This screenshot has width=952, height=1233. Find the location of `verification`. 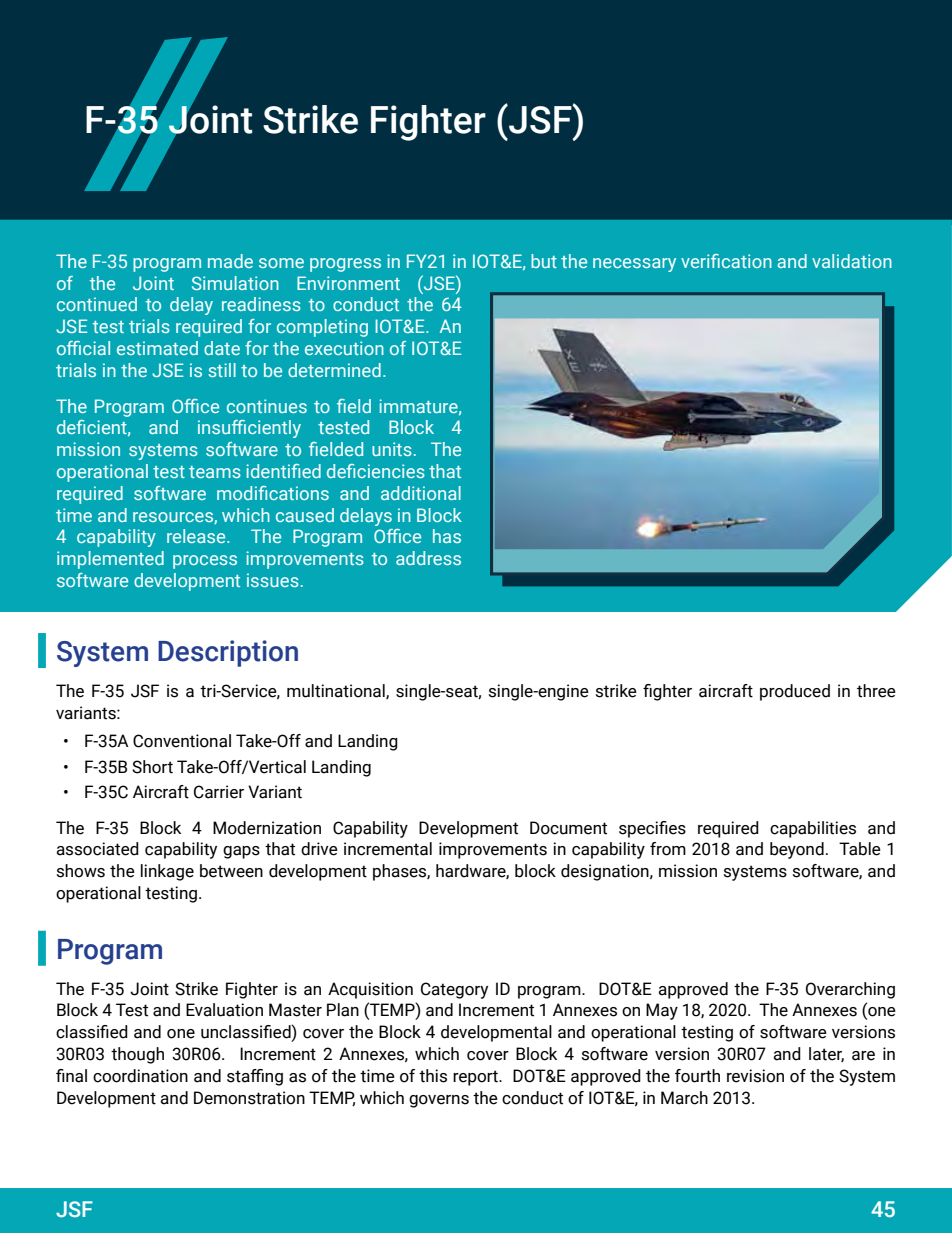

verification is located at coordinates (726, 261).
